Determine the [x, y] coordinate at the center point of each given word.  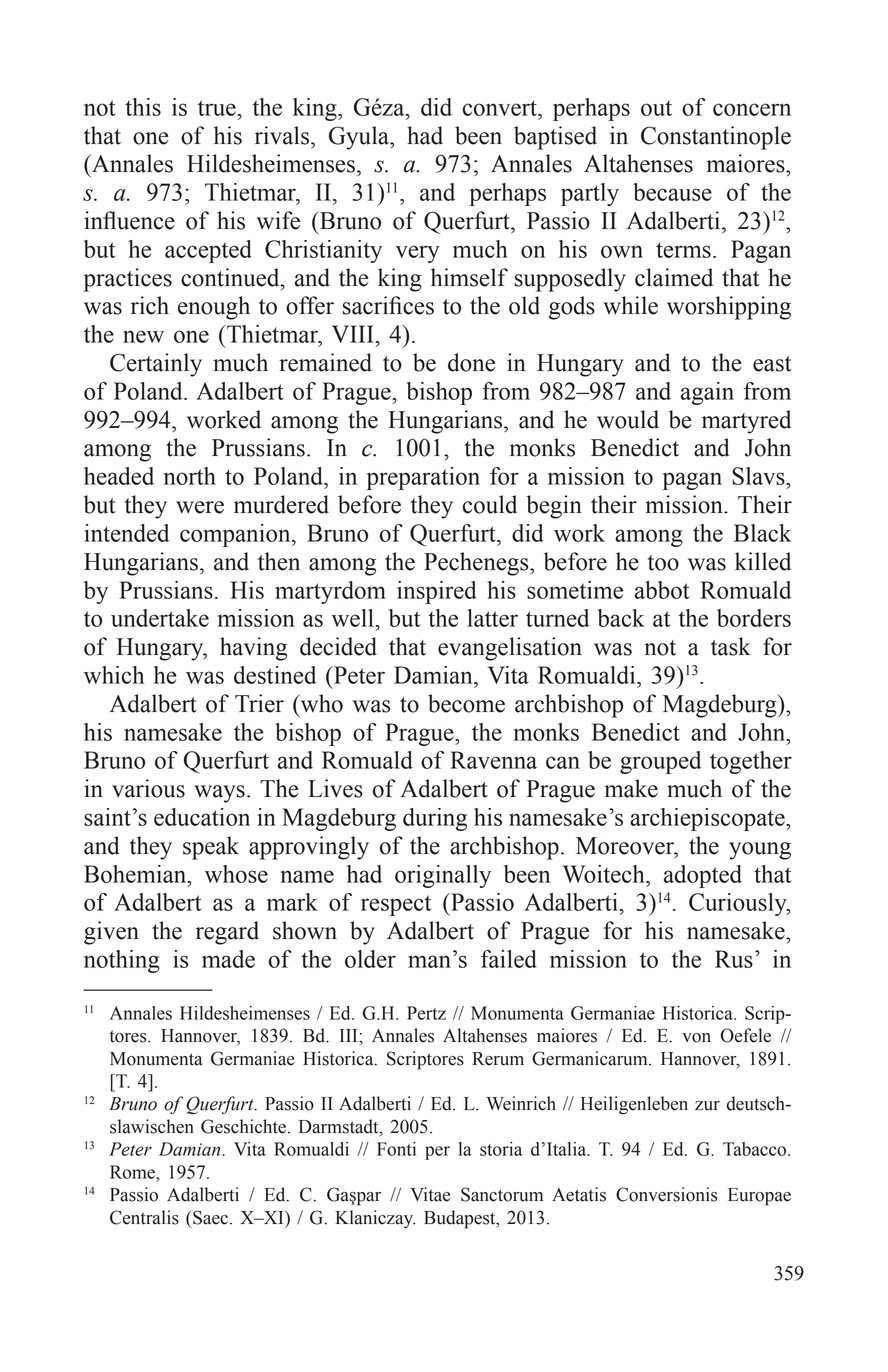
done [471, 362]
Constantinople [716, 138]
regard [227, 933]
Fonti [396, 1149]
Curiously [739, 904]
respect [396, 905]
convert [501, 108]
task [731, 646]
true [217, 108]
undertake [160, 618]
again [707, 393]
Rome [133, 1172]
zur [707, 1106]
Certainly [156, 365]
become [466, 703]
